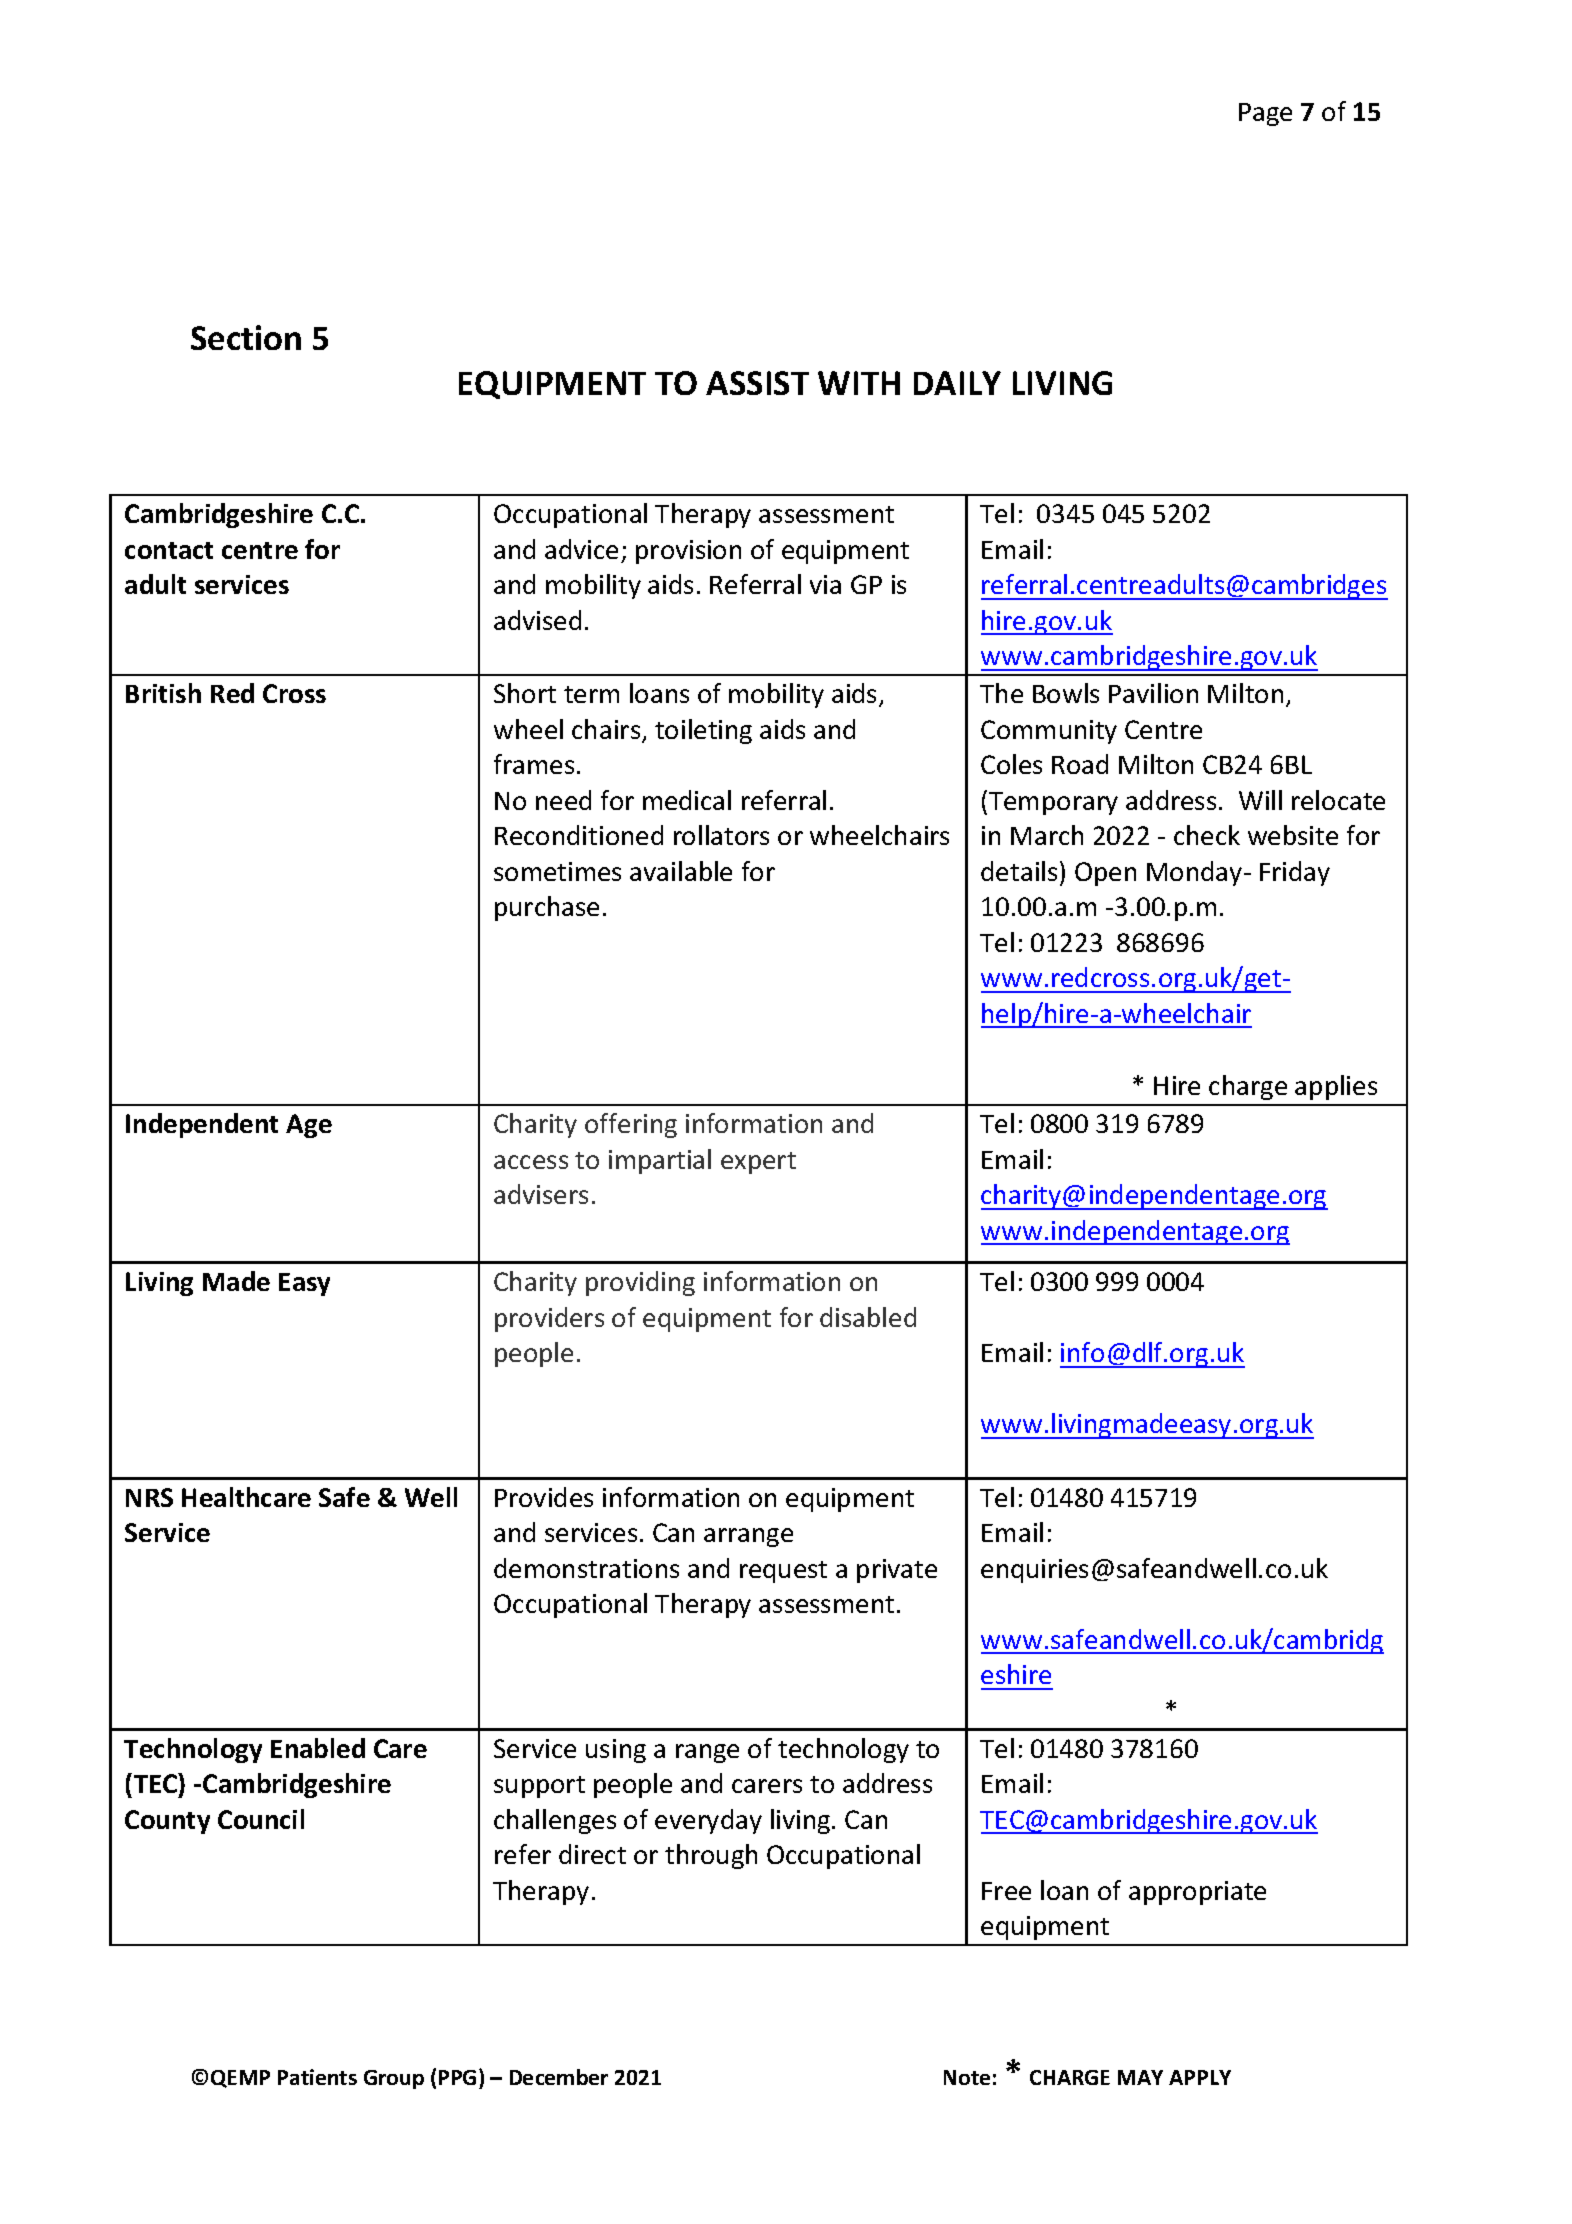  I want to click on Section, so click(246, 337).
